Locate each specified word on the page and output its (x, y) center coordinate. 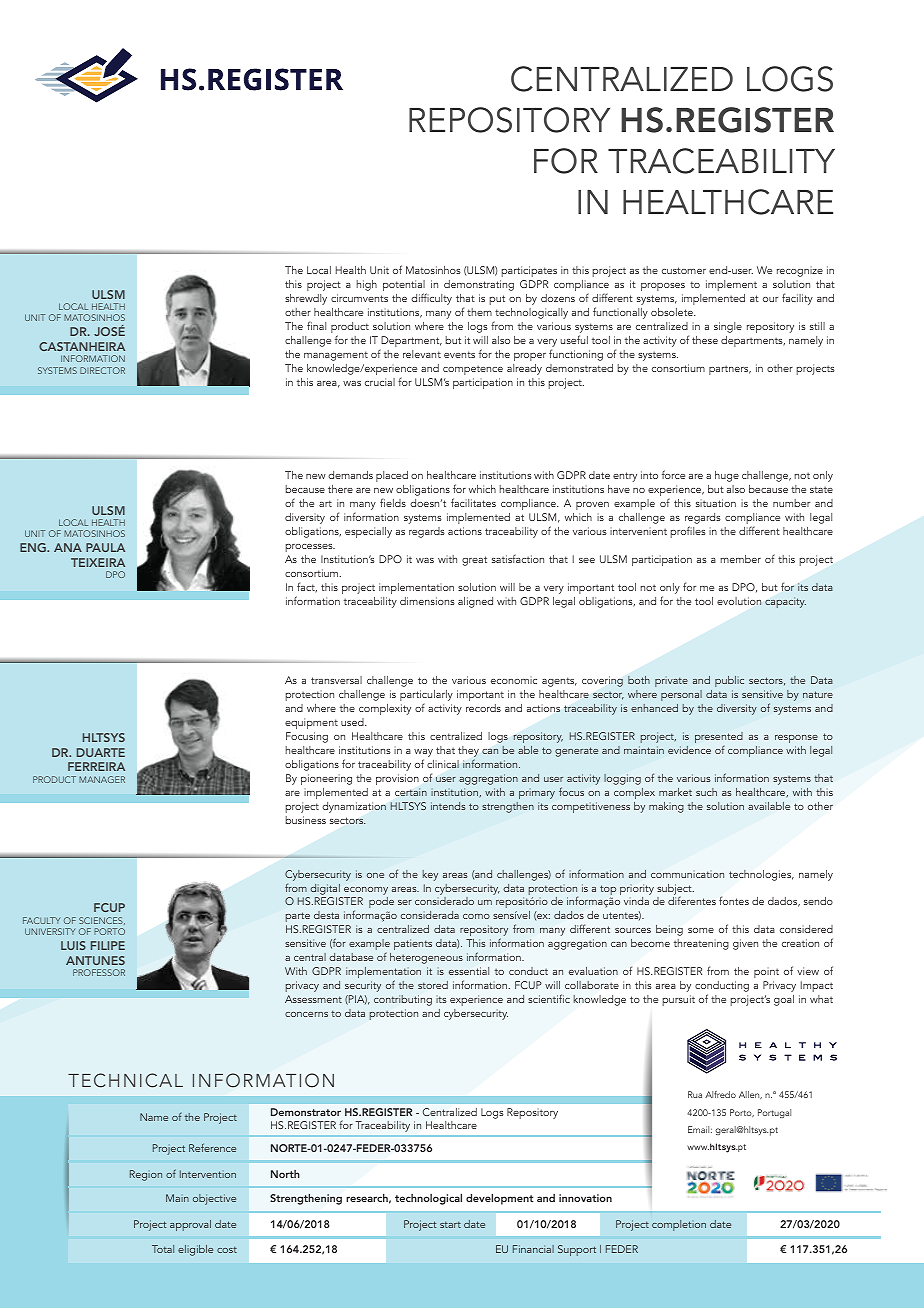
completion (679, 1225)
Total (163, 1249)
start (450, 1224)
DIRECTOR (102, 370)
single (728, 327)
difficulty (431, 299)
